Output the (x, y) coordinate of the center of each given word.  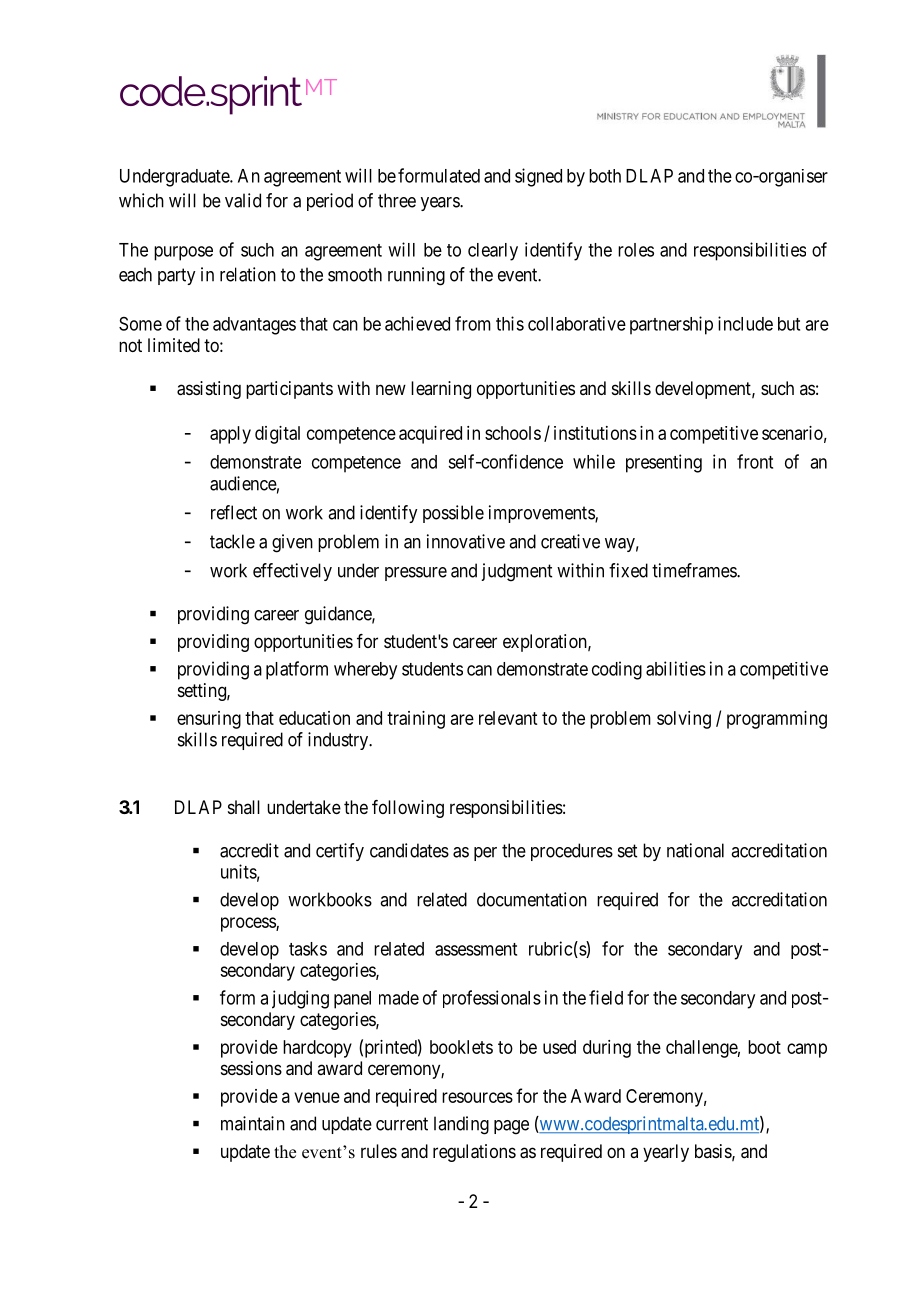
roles (636, 250)
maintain (253, 1123)
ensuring (209, 720)
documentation (532, 899)
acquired (430, 435)
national (695, 850)
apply (230, 435)
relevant (508, 718)
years (441, 204)
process (249, 924)
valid (243, 200)
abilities (676, 668)
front (755, 461)
